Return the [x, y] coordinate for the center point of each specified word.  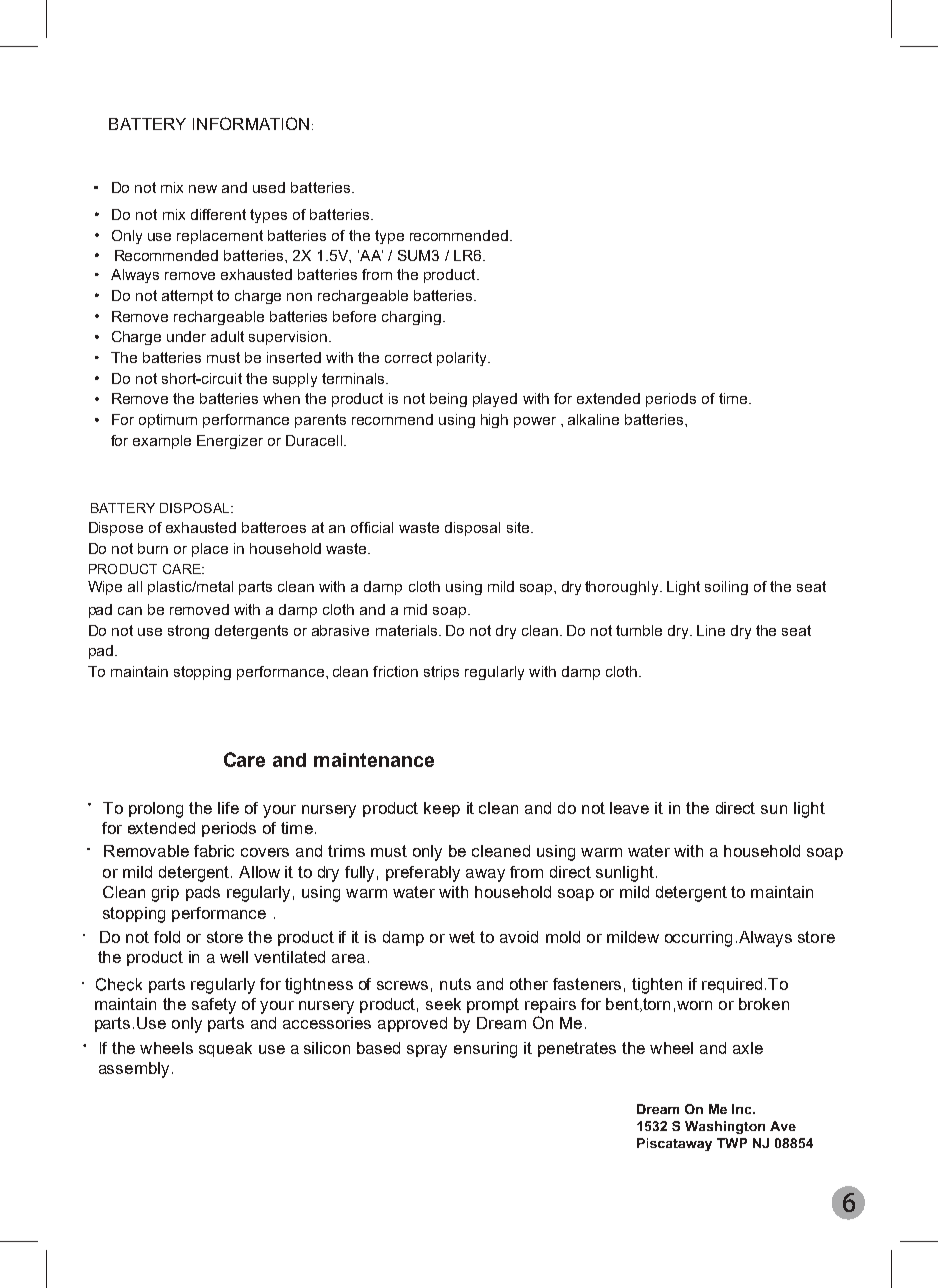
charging [411, 318]
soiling [726, 588]
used [269, 187]
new [203, 189]
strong [188, 632]
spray [427, 1051]
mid [415, 609]
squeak [225, 1049]
